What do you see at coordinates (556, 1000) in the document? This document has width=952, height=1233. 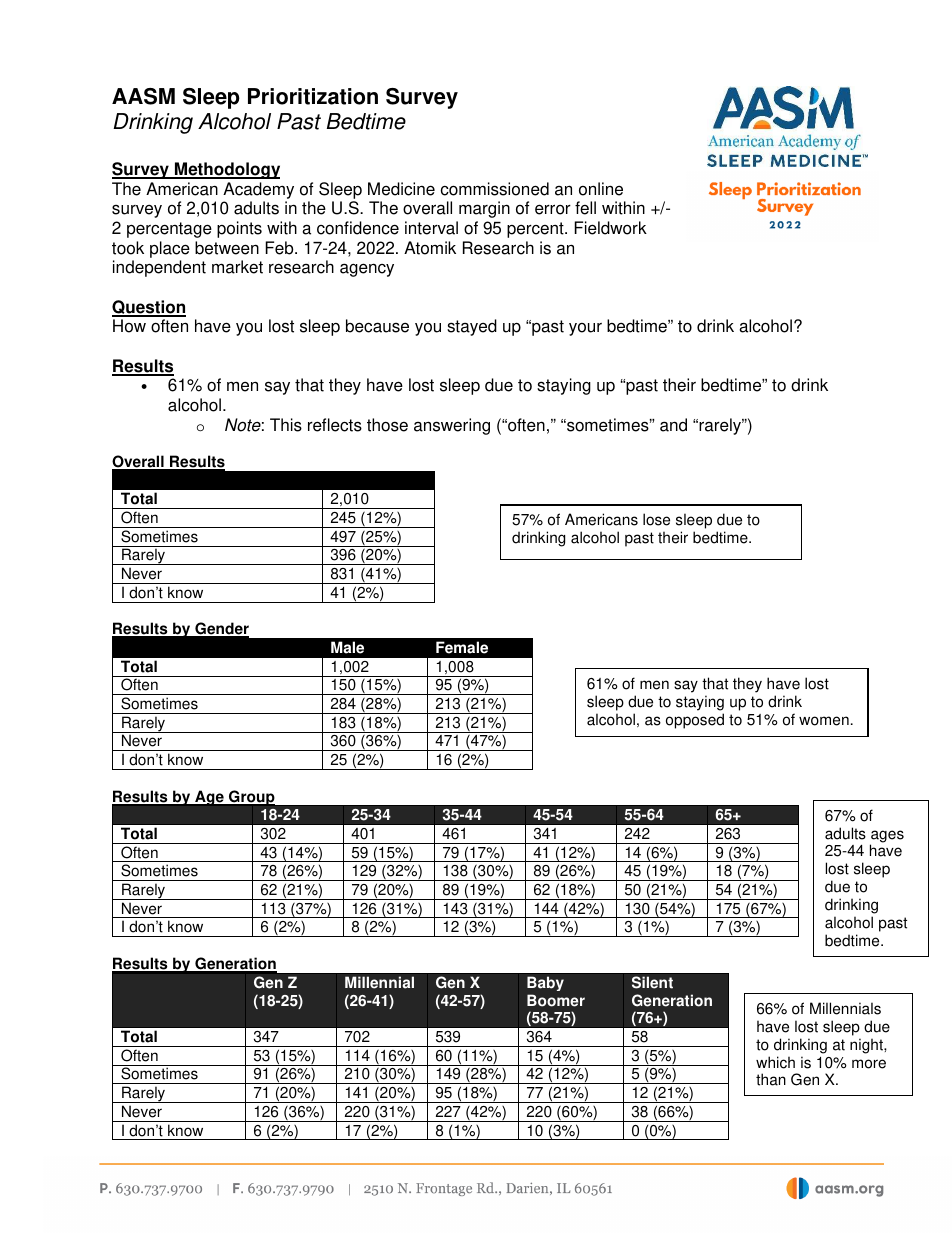 I see `Boomer` at bounding box center [556, 1000].
